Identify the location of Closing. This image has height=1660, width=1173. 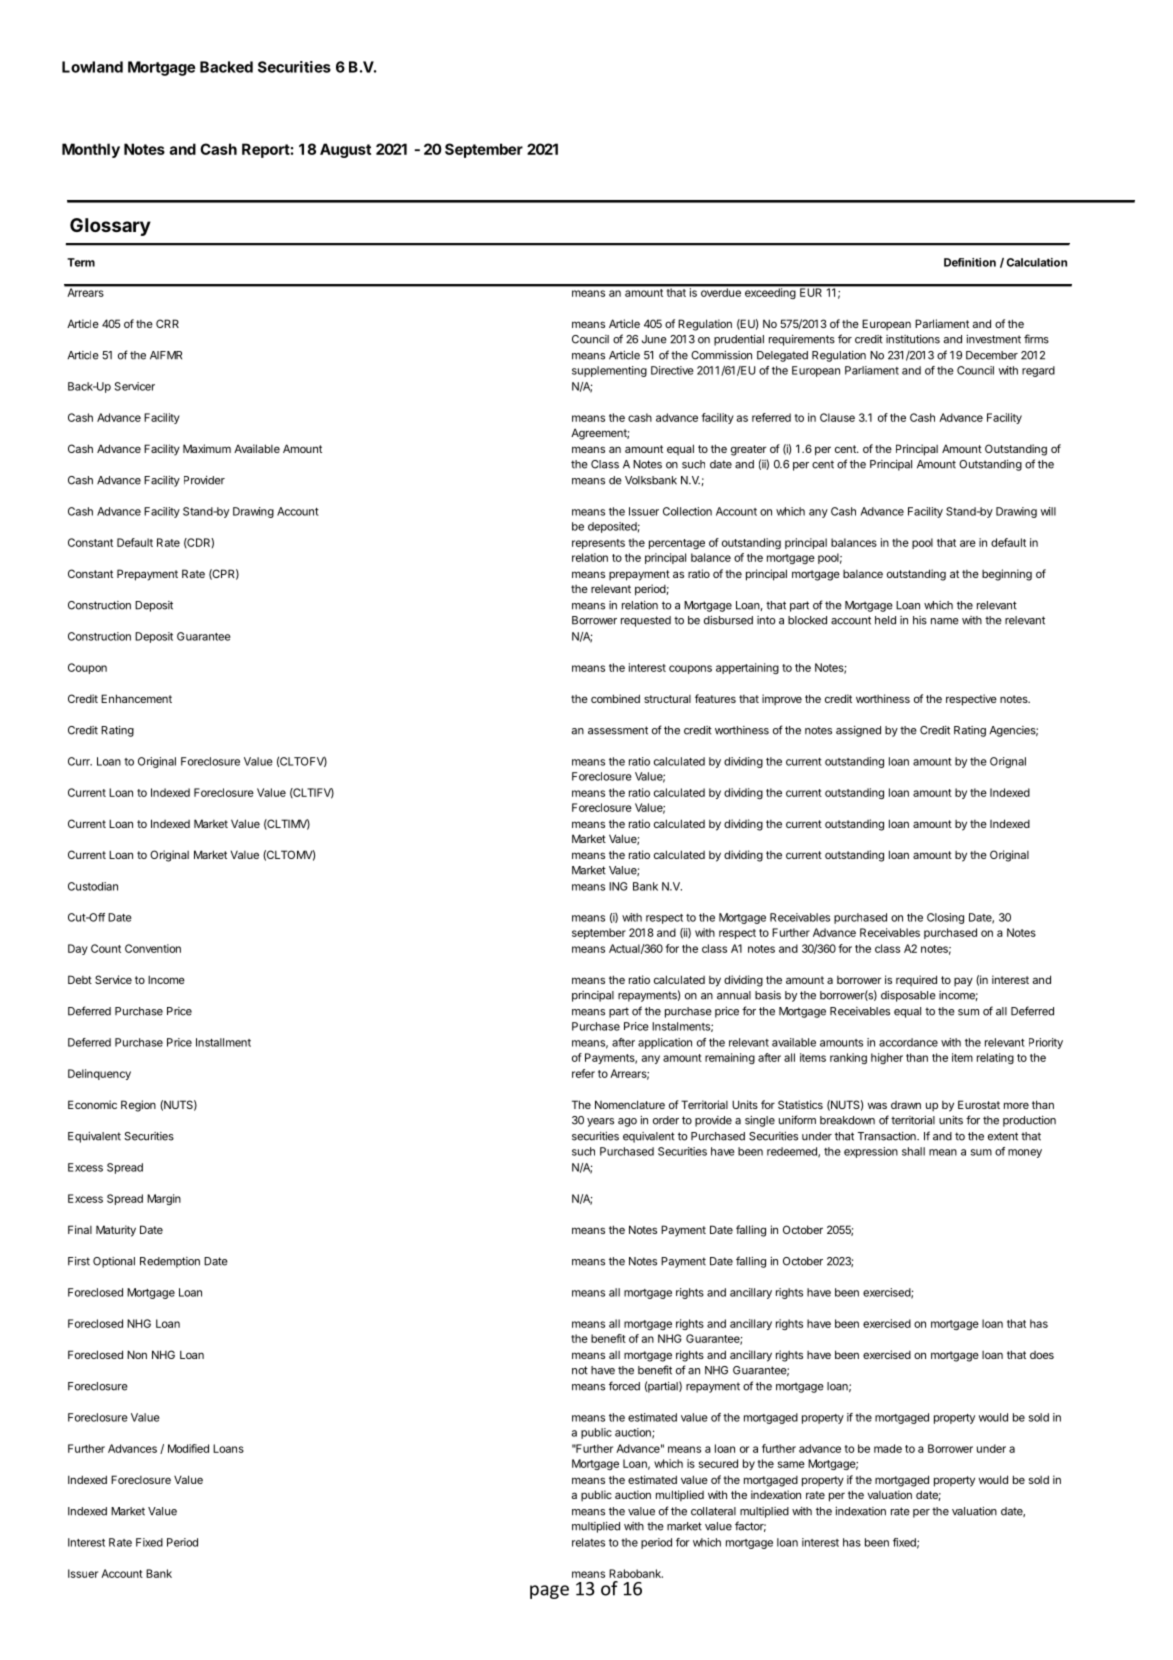
(945, 918).
